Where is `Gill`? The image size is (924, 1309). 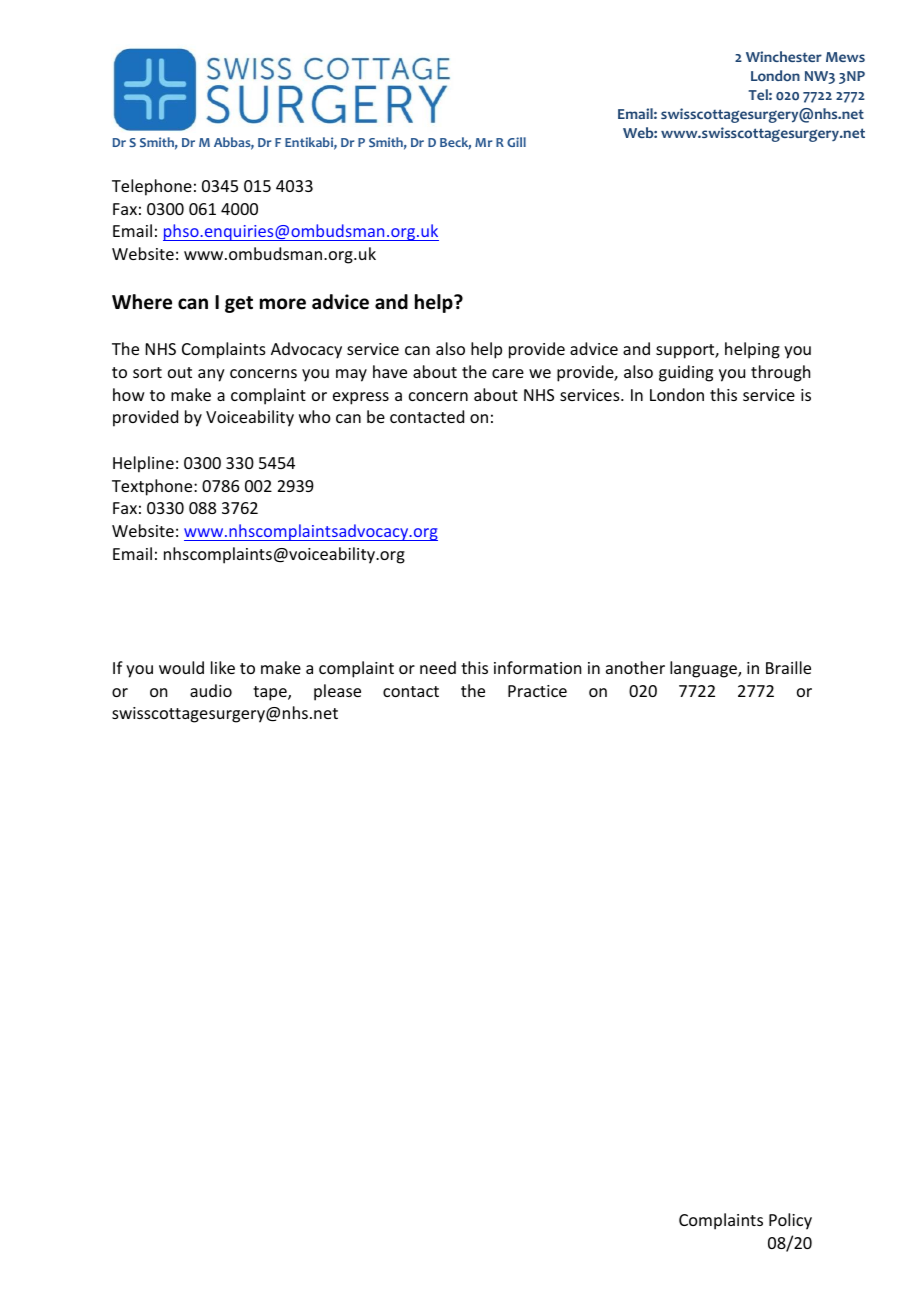 Gill is located at coordinates (516, 142).
